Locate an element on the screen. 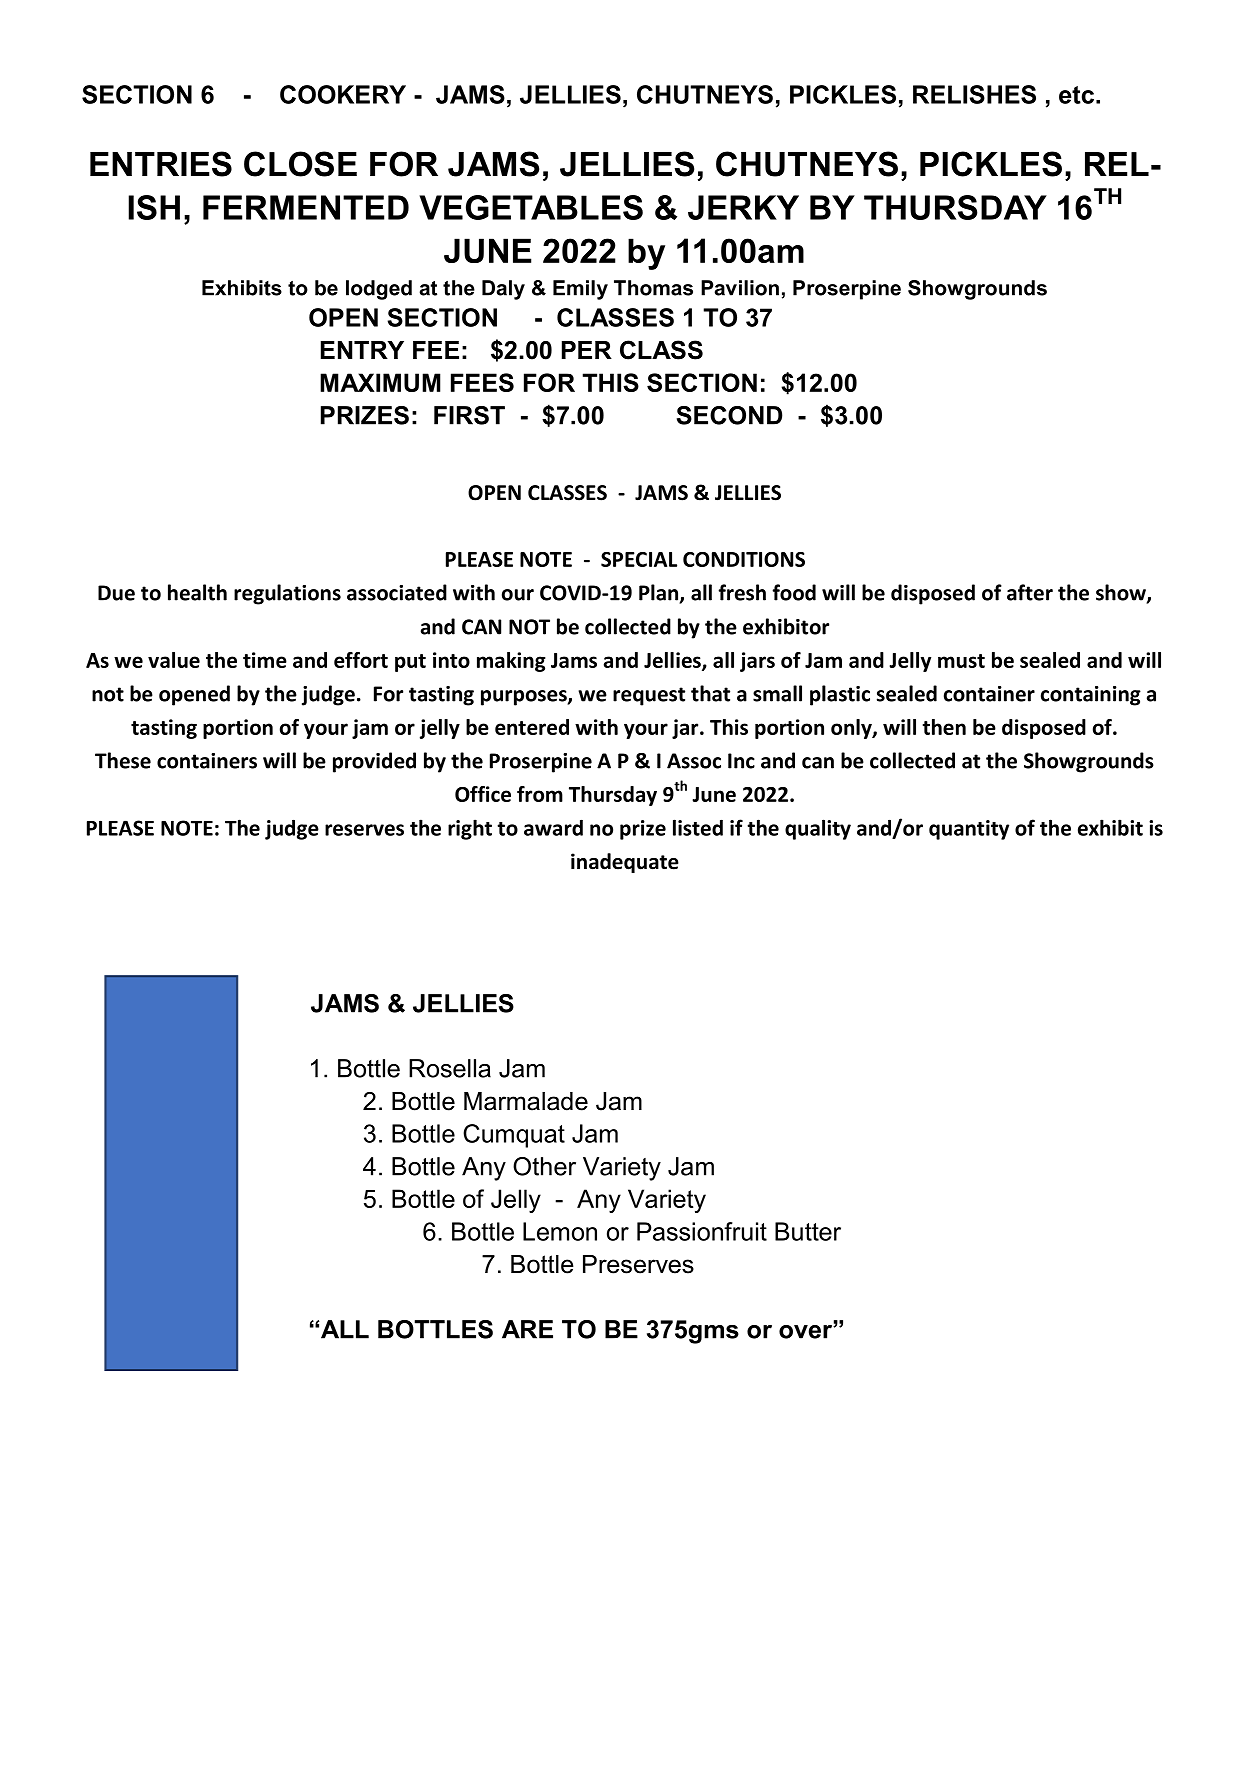 This screenshot has width=1250, height=1768. quantity is located at coordinates (969, 830).
